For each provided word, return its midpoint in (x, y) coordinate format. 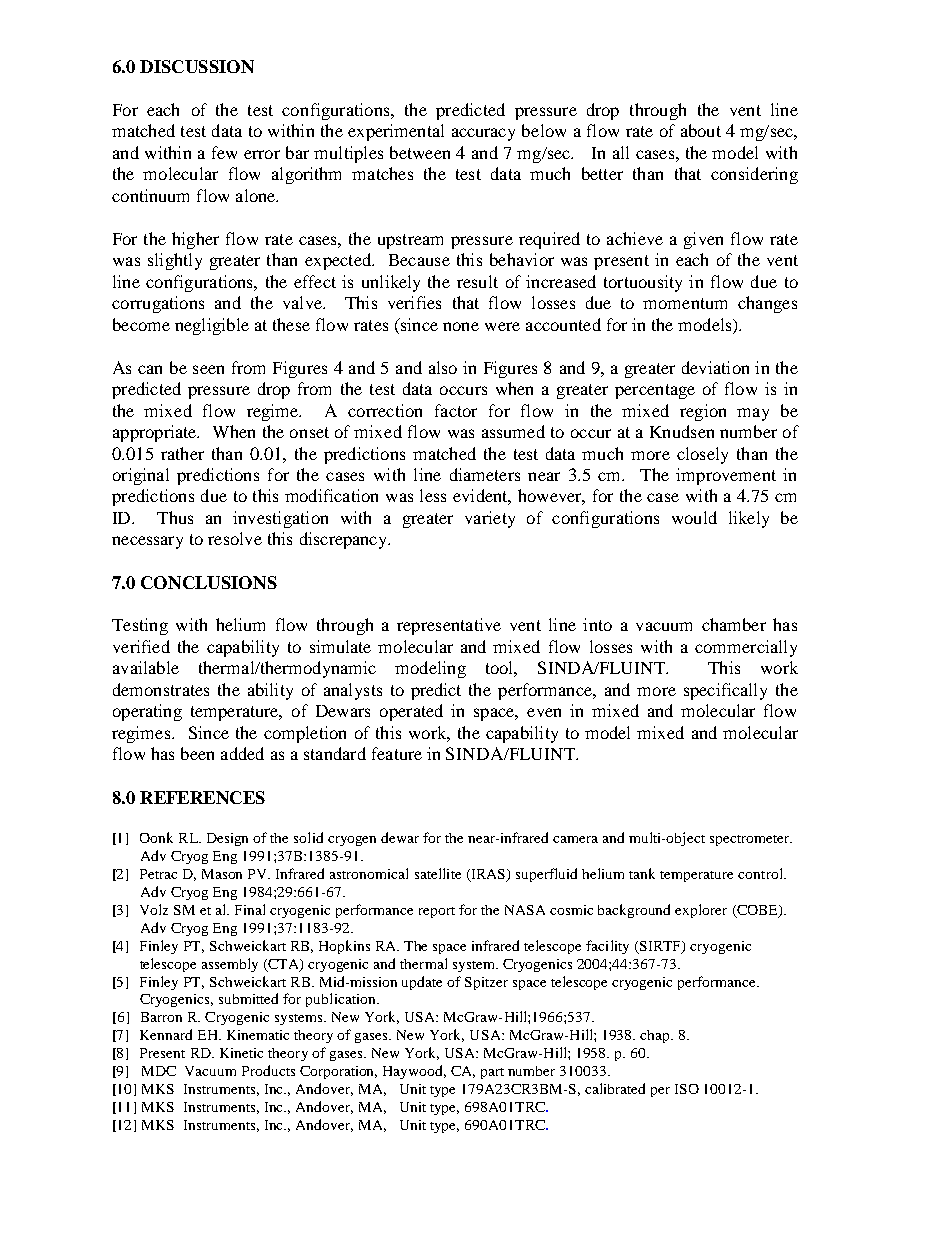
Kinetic (241, 1053)
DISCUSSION (197, 66)
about (701, 130)
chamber (734, 624)
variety (490, 519)
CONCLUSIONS (209, 582)
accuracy (483, 134)
